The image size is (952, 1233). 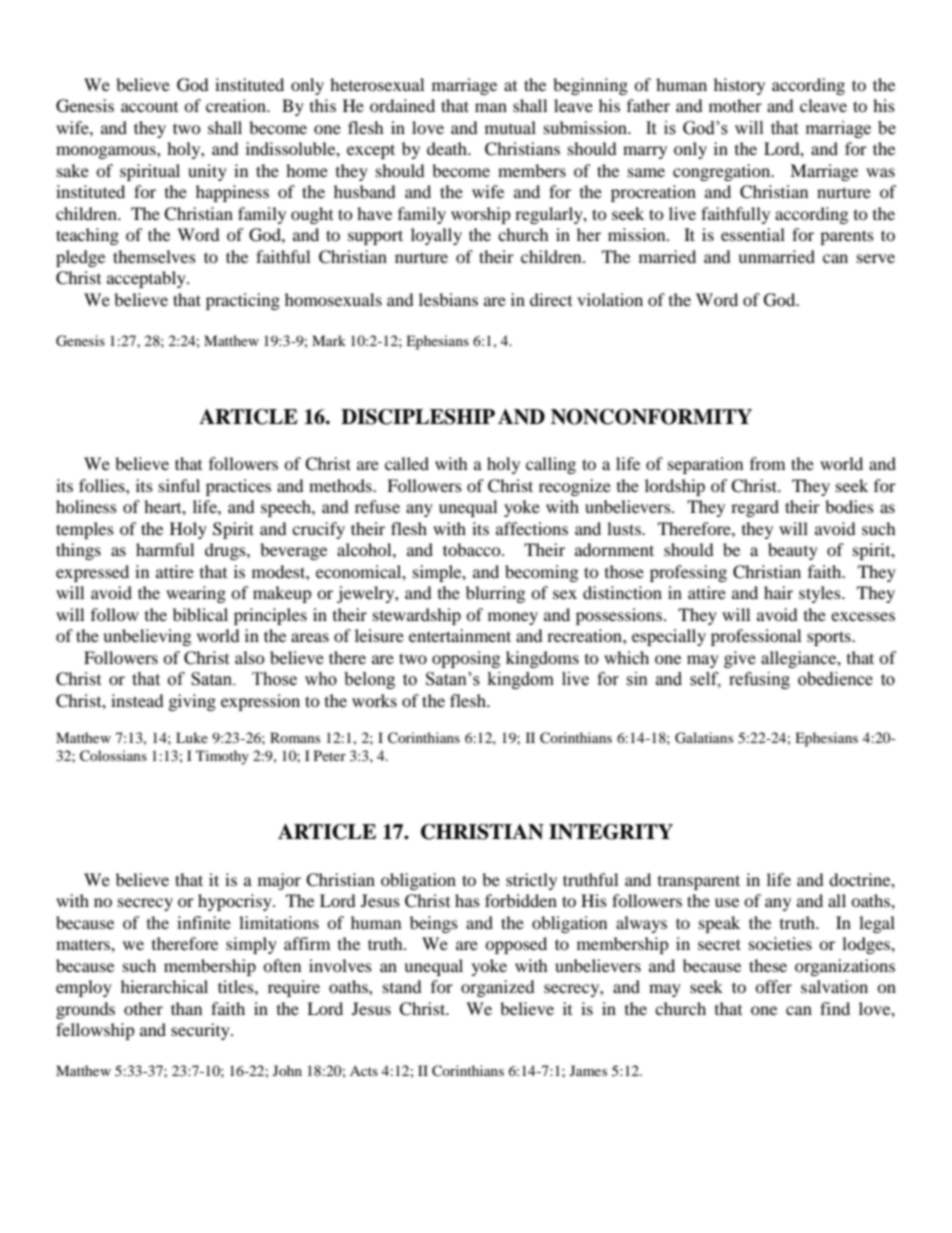 What do you see at coordinates (531, 881) in the screenshot?
I see `strictly` at bounding box center [531, 881].
